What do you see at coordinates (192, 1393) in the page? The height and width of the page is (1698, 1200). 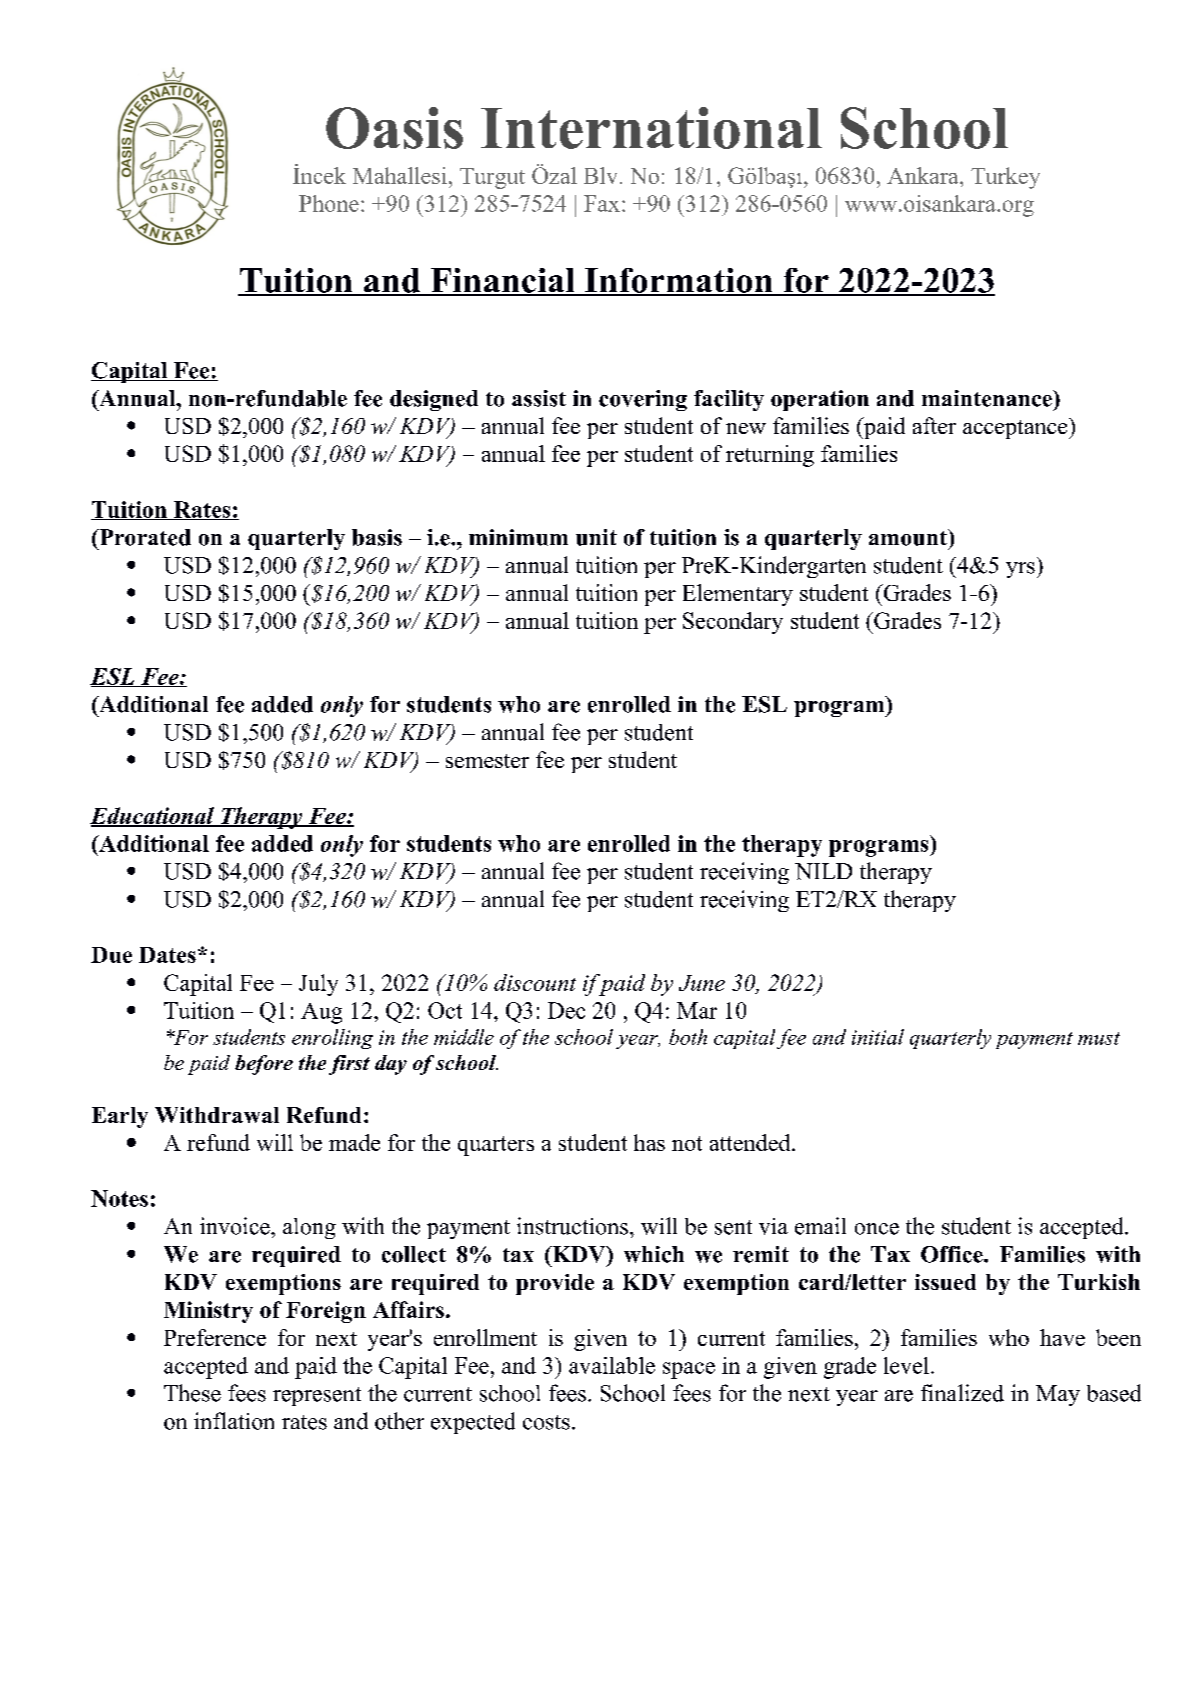 I see `These` at bounding box center [192, 1393].
